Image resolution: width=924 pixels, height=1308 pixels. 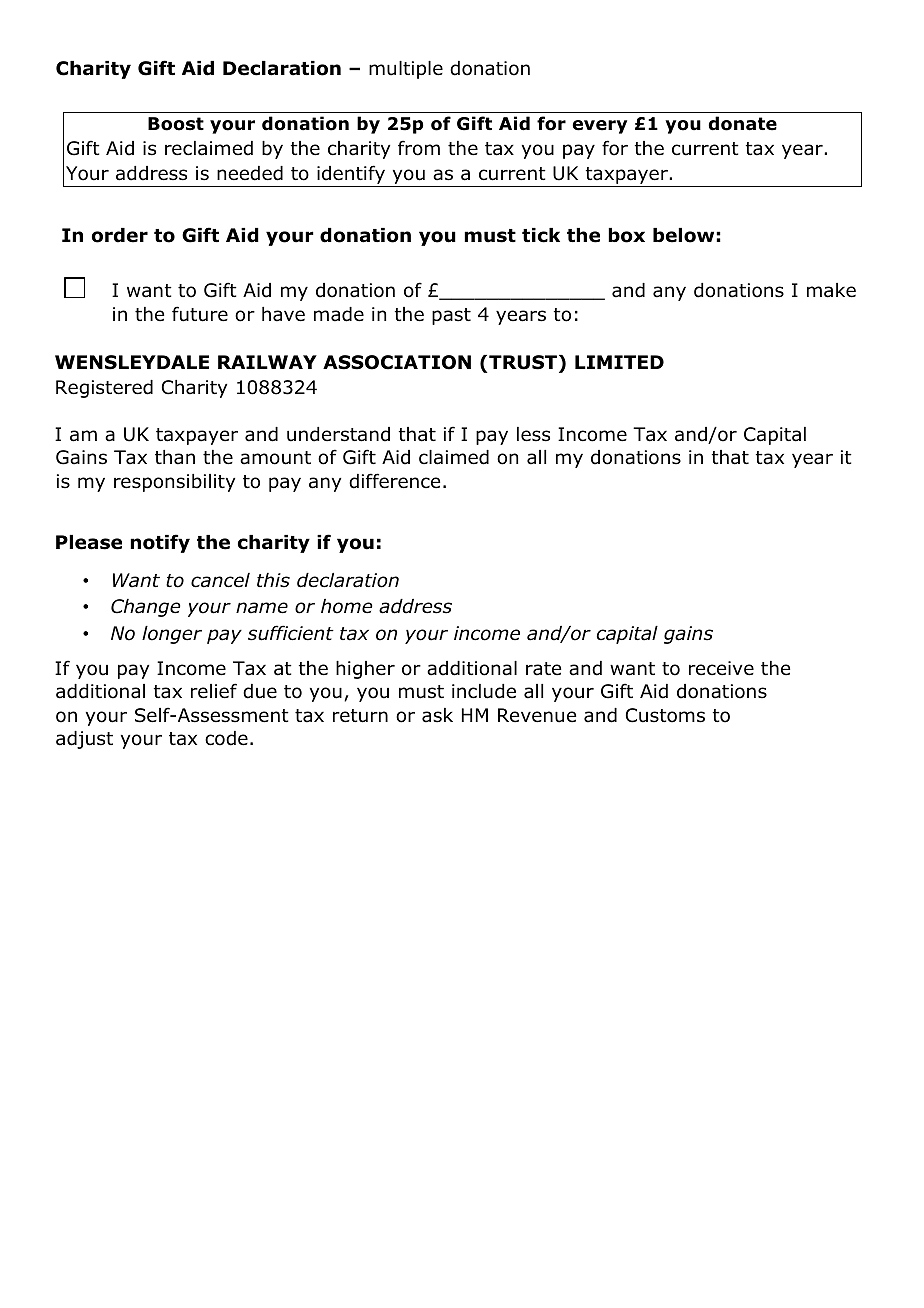 I want to click on future, so click(x=200, y=314).
